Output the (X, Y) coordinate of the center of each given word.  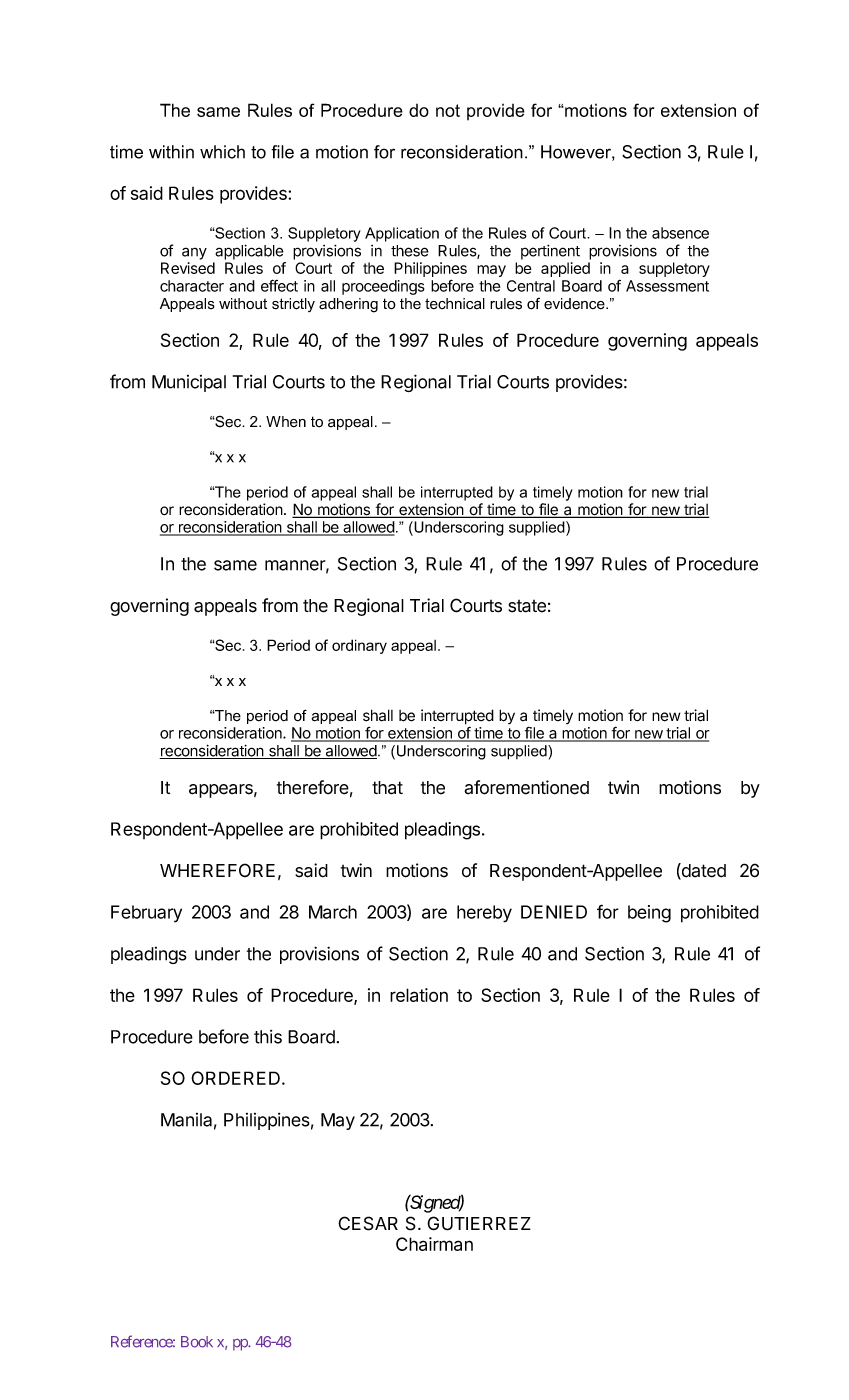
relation (419, 995)
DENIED (554, 912)
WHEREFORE (217, 870)
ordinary (359, 646)
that (387, 788)
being (649, 914)
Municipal (189, 383)
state (527, 606)
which (222, 152)
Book (197, 1342)
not (448, 110)
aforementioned (526, 787)
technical (455, 304)
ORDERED (235, 1078)
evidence (575, 304)
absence (680, 233)
